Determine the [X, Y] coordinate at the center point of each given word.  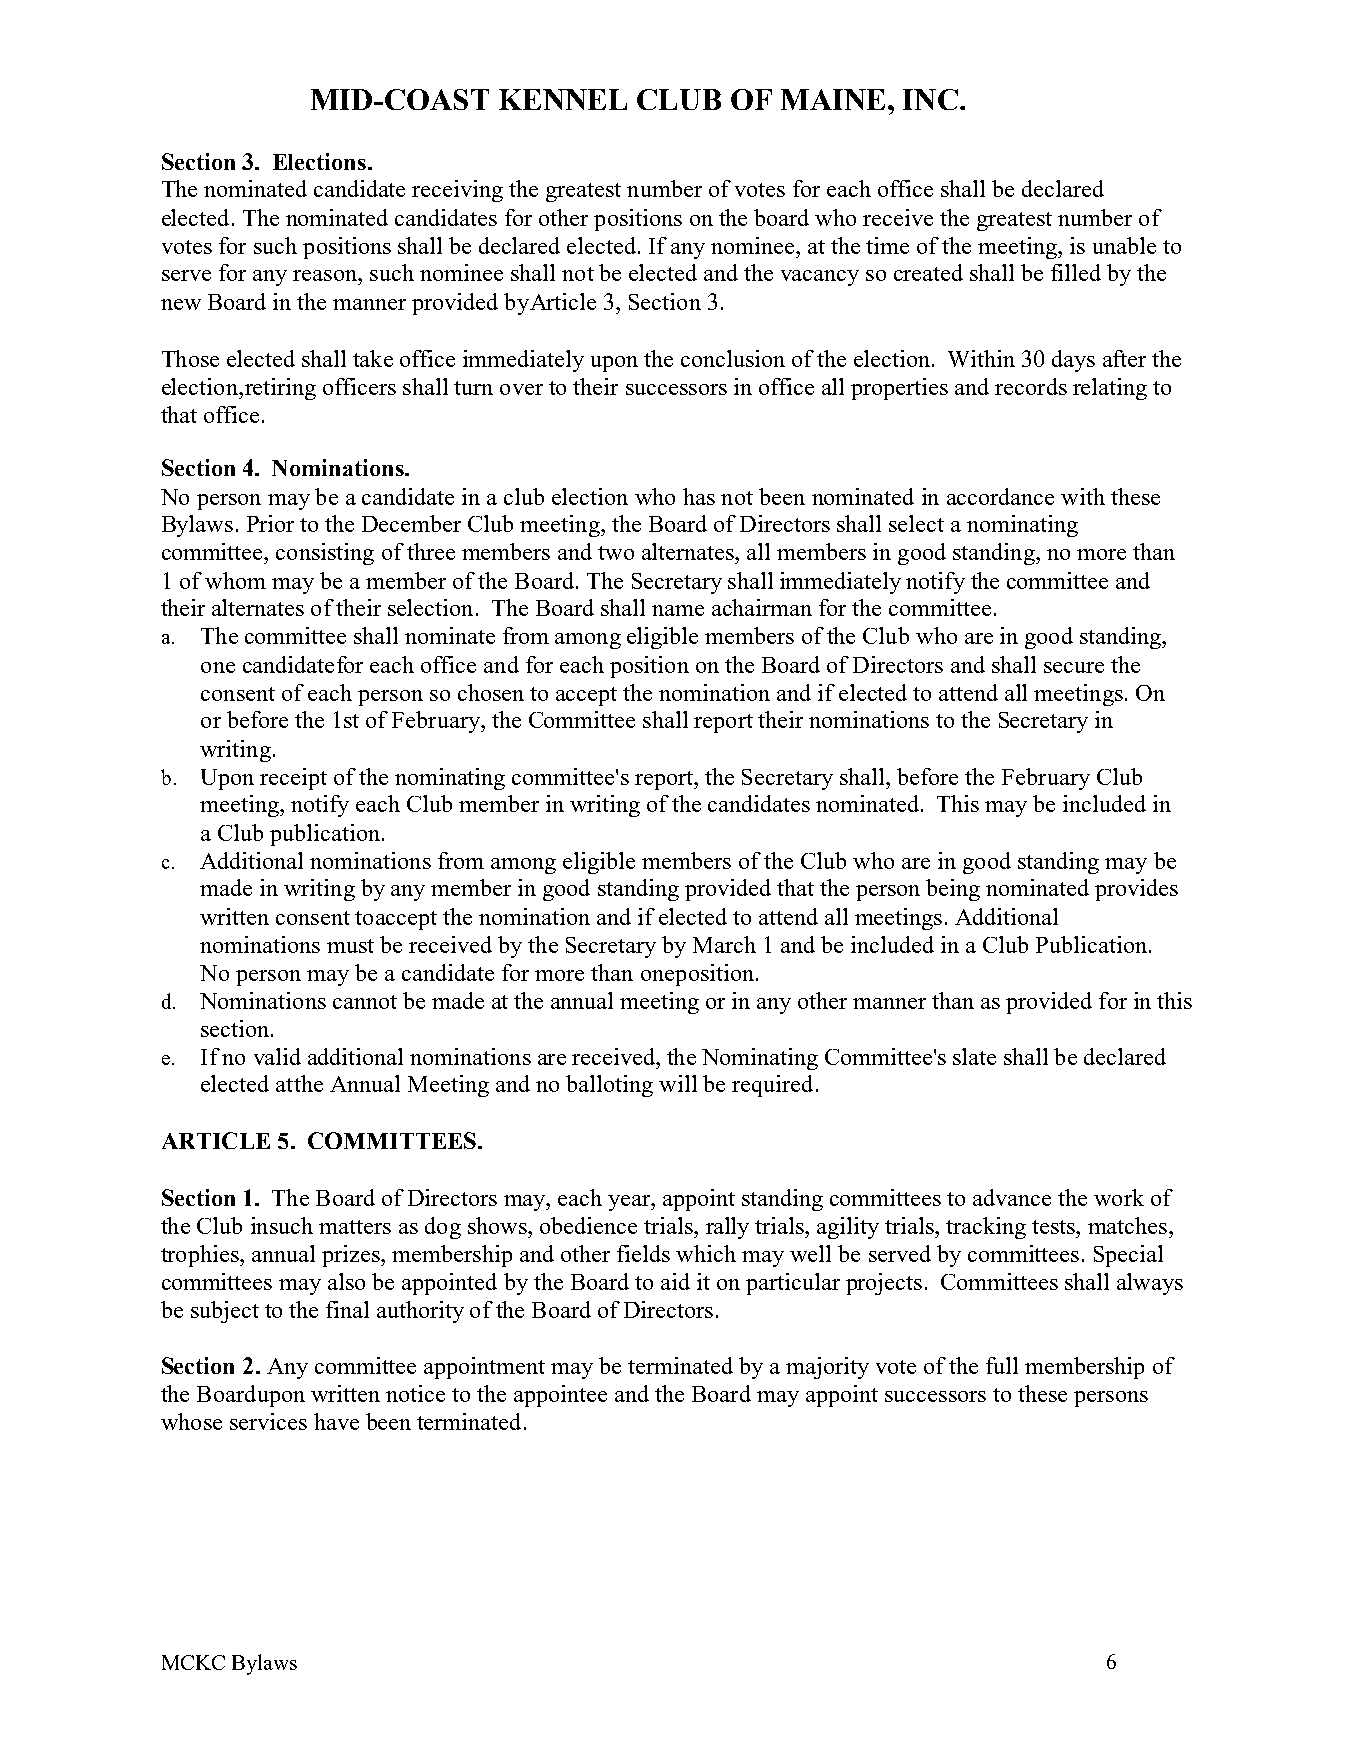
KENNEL [563, 99]
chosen [491, 692]
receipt [293, 779]
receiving [457, 191]
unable [1124, 245]
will [678, 1083]
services [268, 1421]
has [699, 496]
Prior [270, 523]
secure [1074, 667]
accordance [1000, 496]
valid [277, 1056]
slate [974, 1056]
